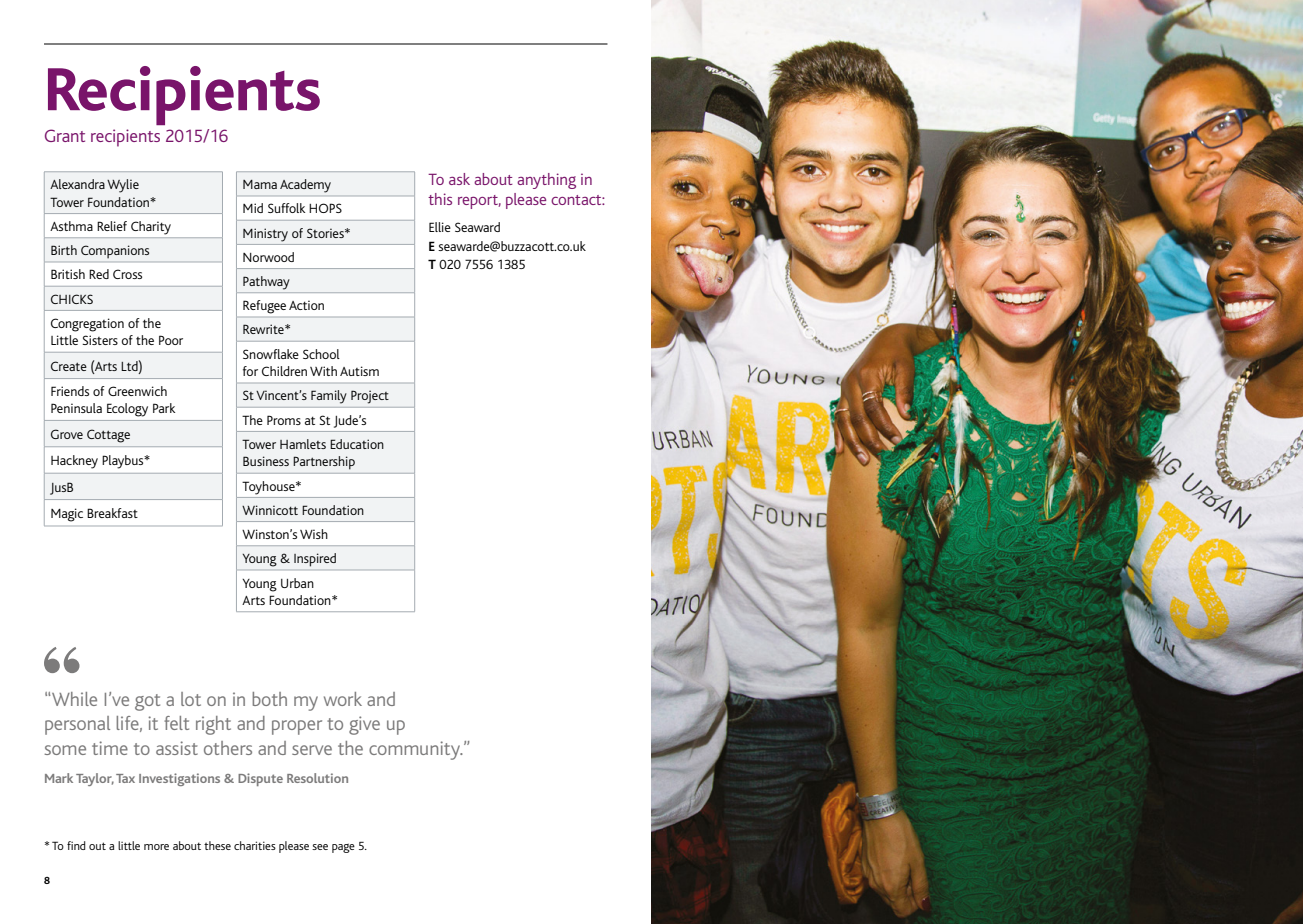 Image resolution: width=1303 pixels, height=924 pixels. I want to click on Breakfast, so click(112, 513).
